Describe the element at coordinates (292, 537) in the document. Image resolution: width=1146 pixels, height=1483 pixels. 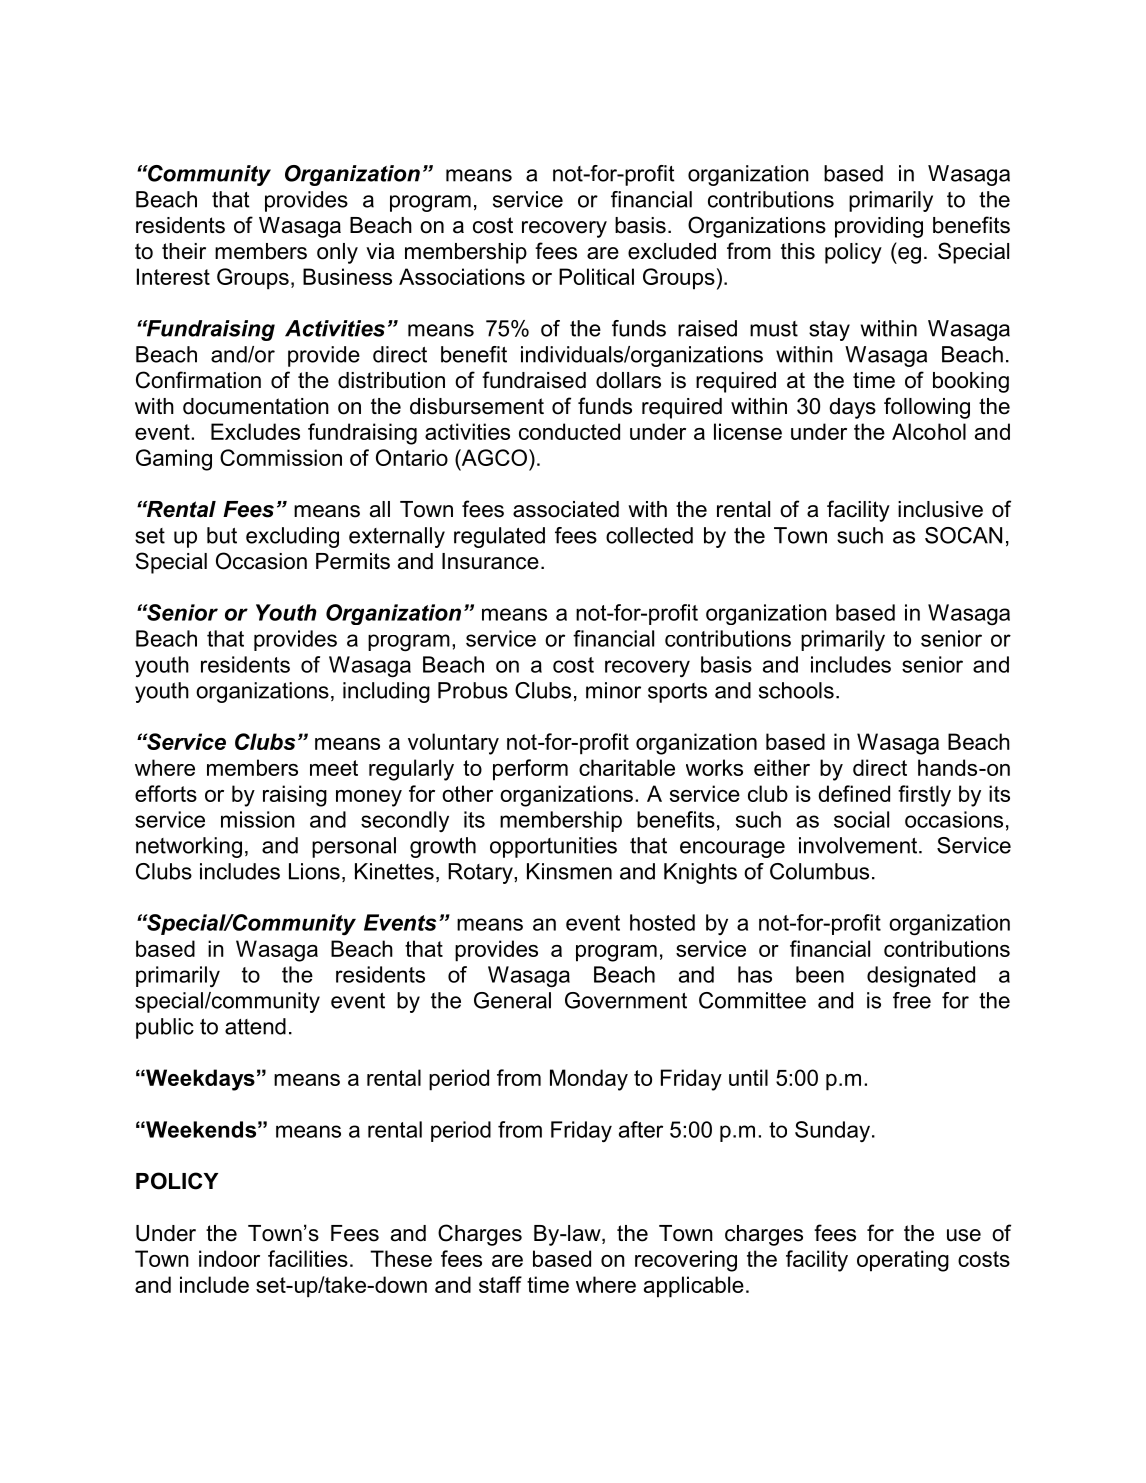
I see `excluding` at that location.
